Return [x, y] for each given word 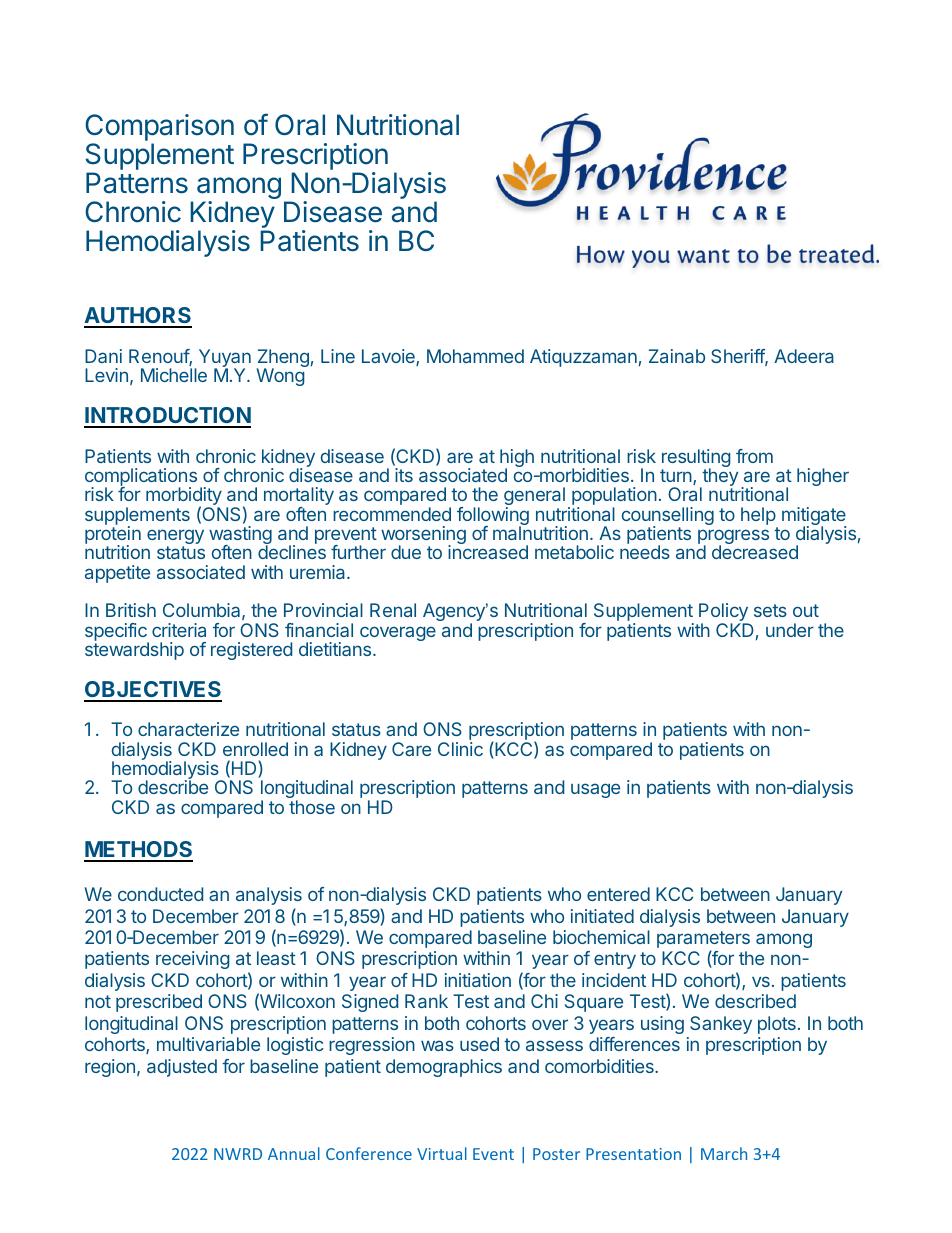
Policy [724, 613]
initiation [478, 980]
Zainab [677, 356]
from [754, 456]
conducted [160, 894]
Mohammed [475, 356]
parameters [703, 941]
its [404, 475]
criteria [179, 630]
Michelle [174, 375]
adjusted [182, 1068]
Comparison [159, 129]
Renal [393, 610]
